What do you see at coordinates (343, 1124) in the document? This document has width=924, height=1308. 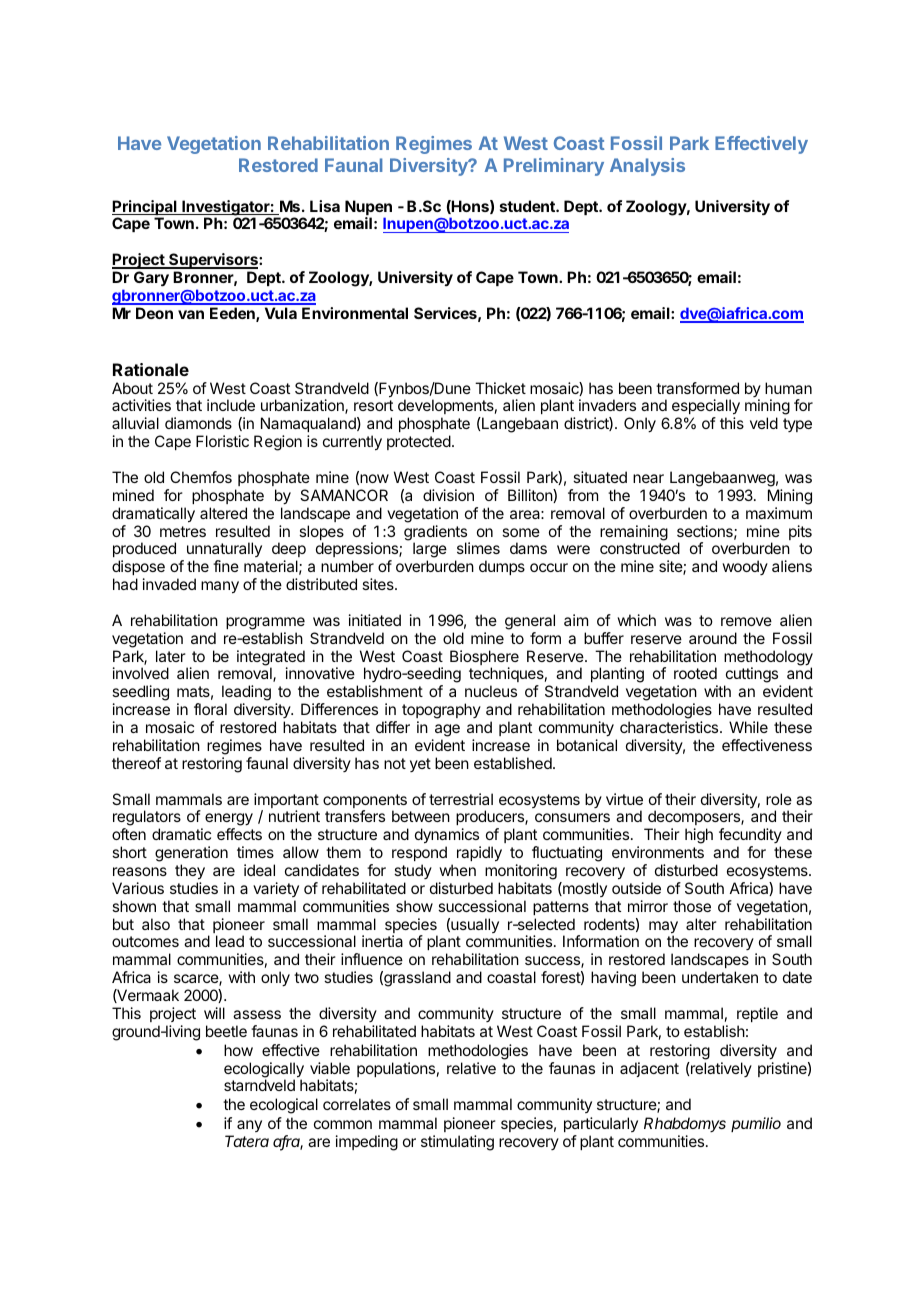 I see `common` at bounding box center [343, 1124].
